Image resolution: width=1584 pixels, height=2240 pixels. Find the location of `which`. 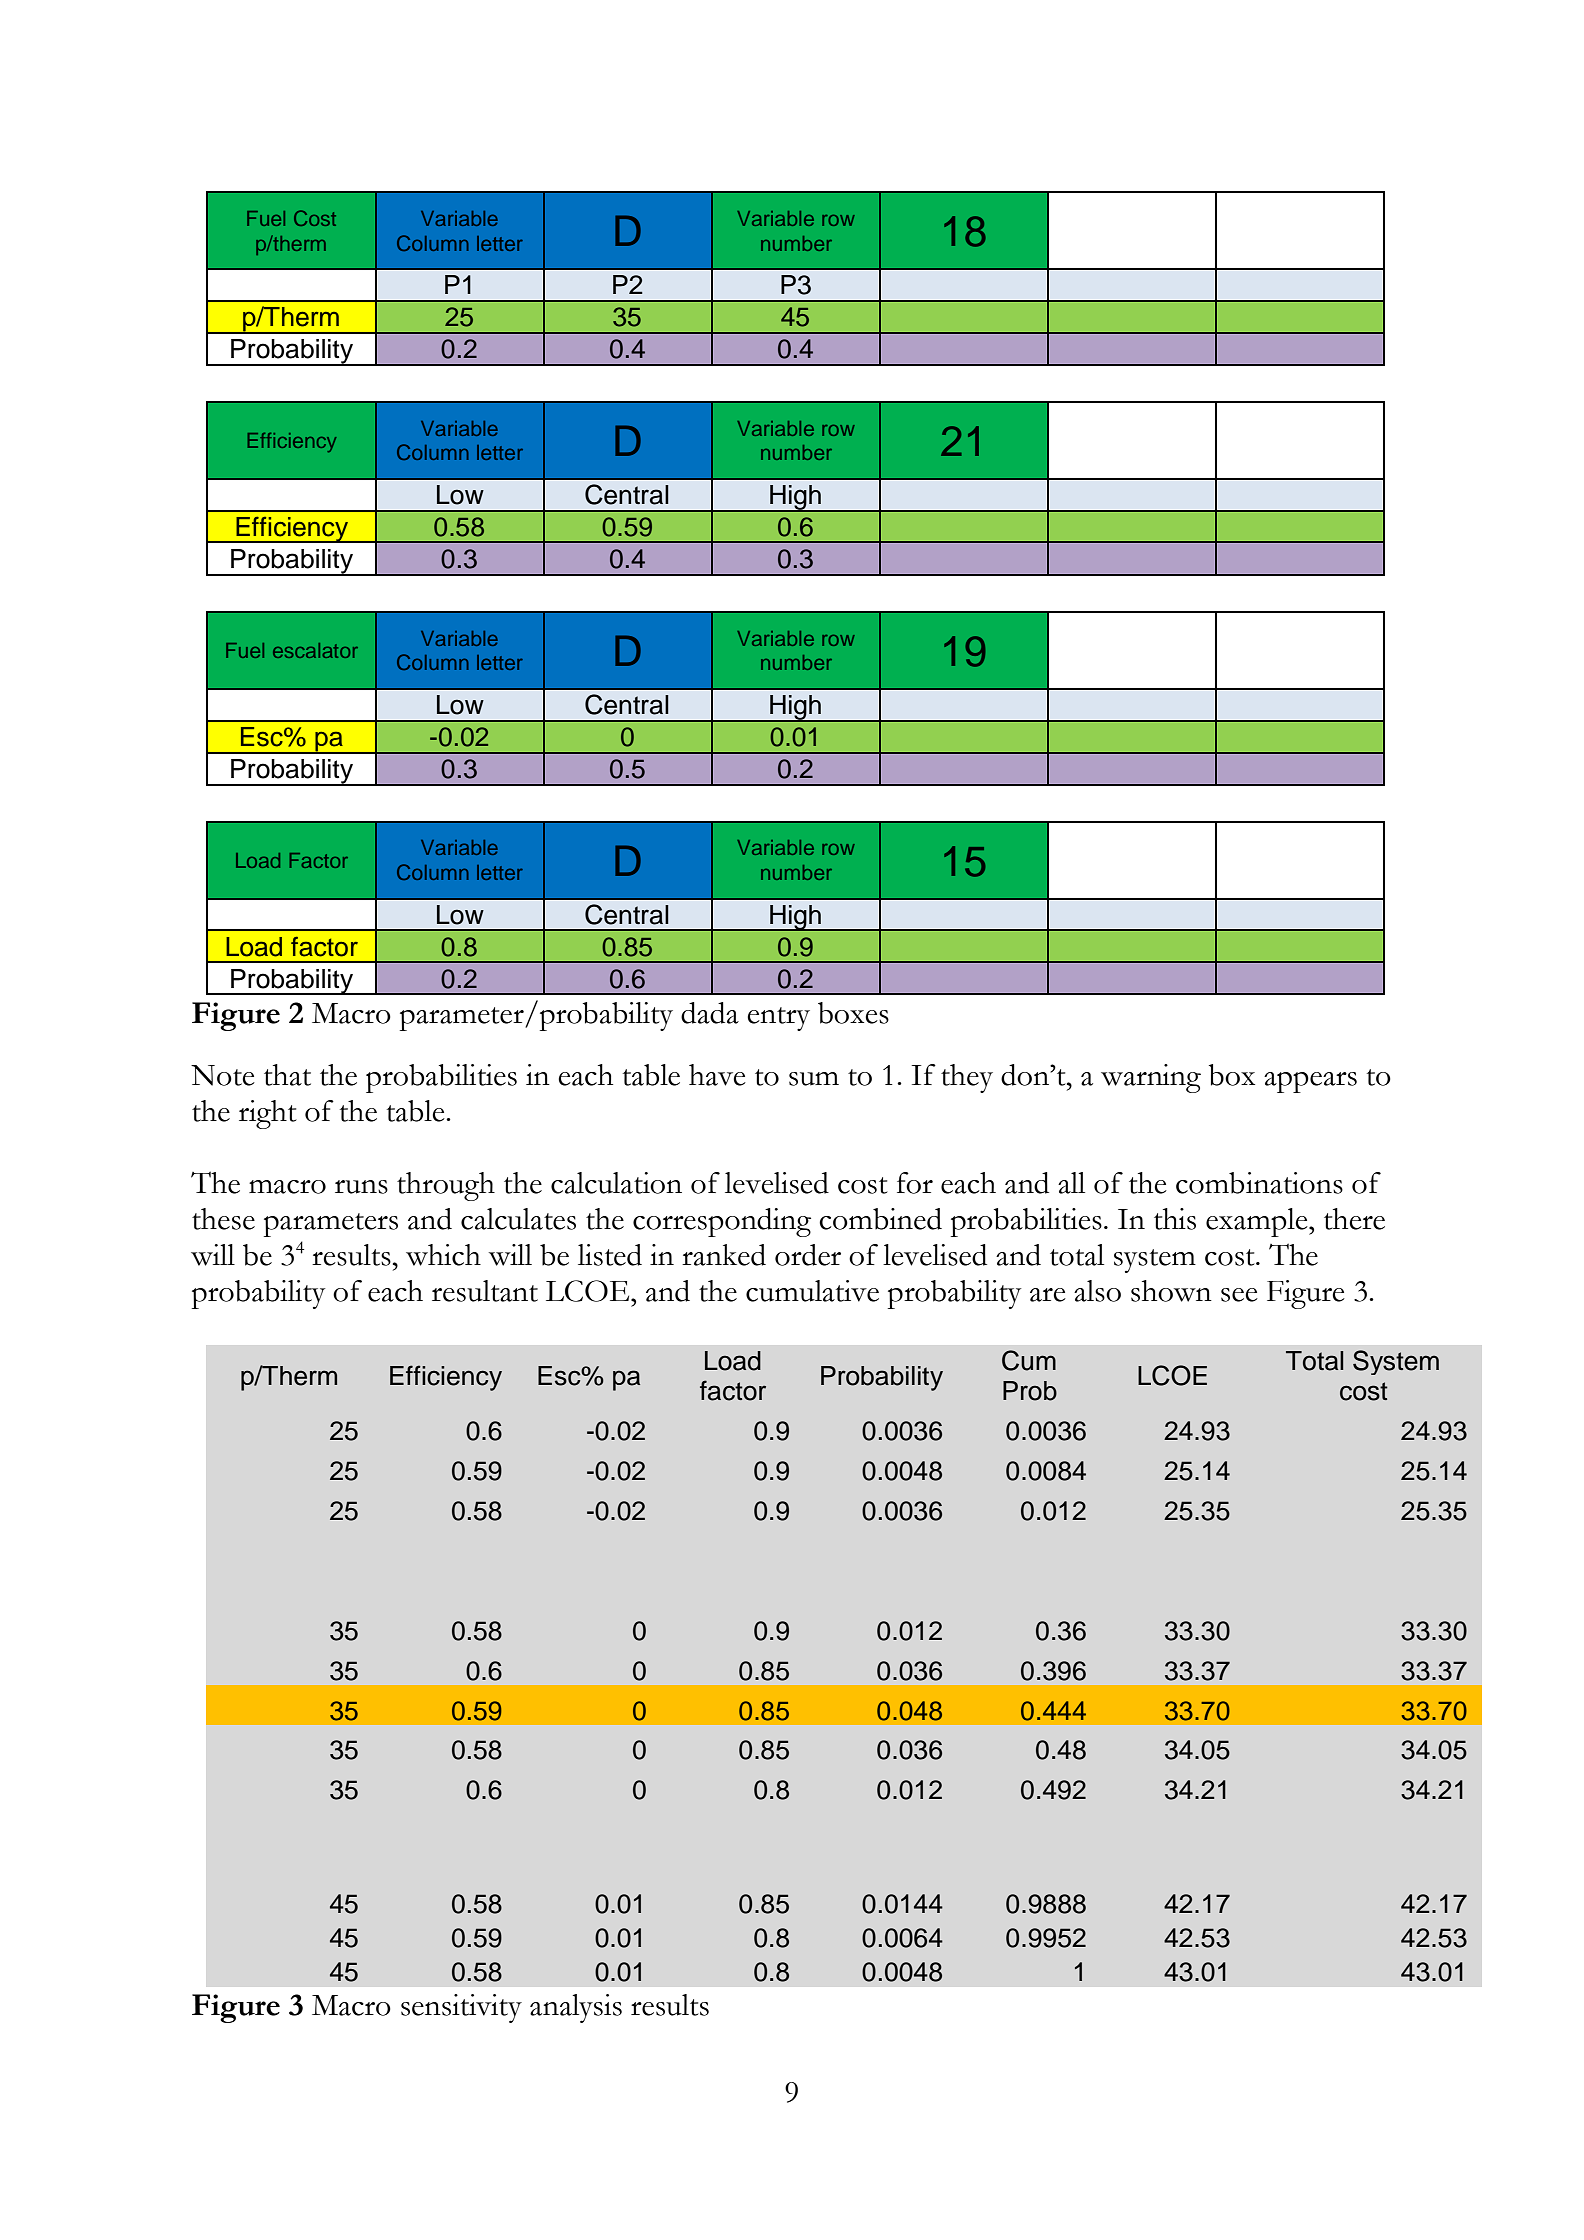

which is located at coordinates (443, 1255).
